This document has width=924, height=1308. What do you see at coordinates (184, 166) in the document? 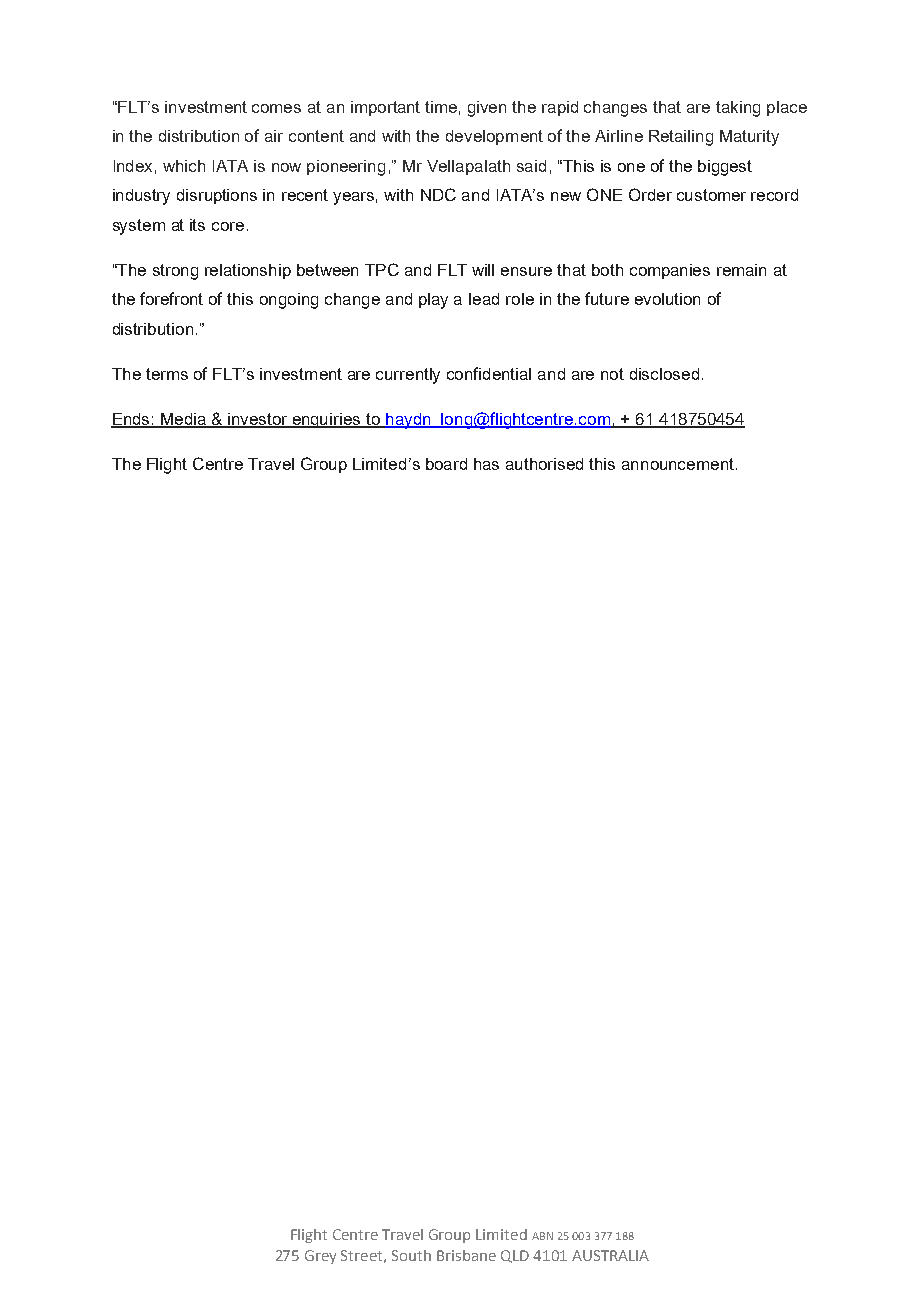
I see `which` at bounding box center [184, 166].
